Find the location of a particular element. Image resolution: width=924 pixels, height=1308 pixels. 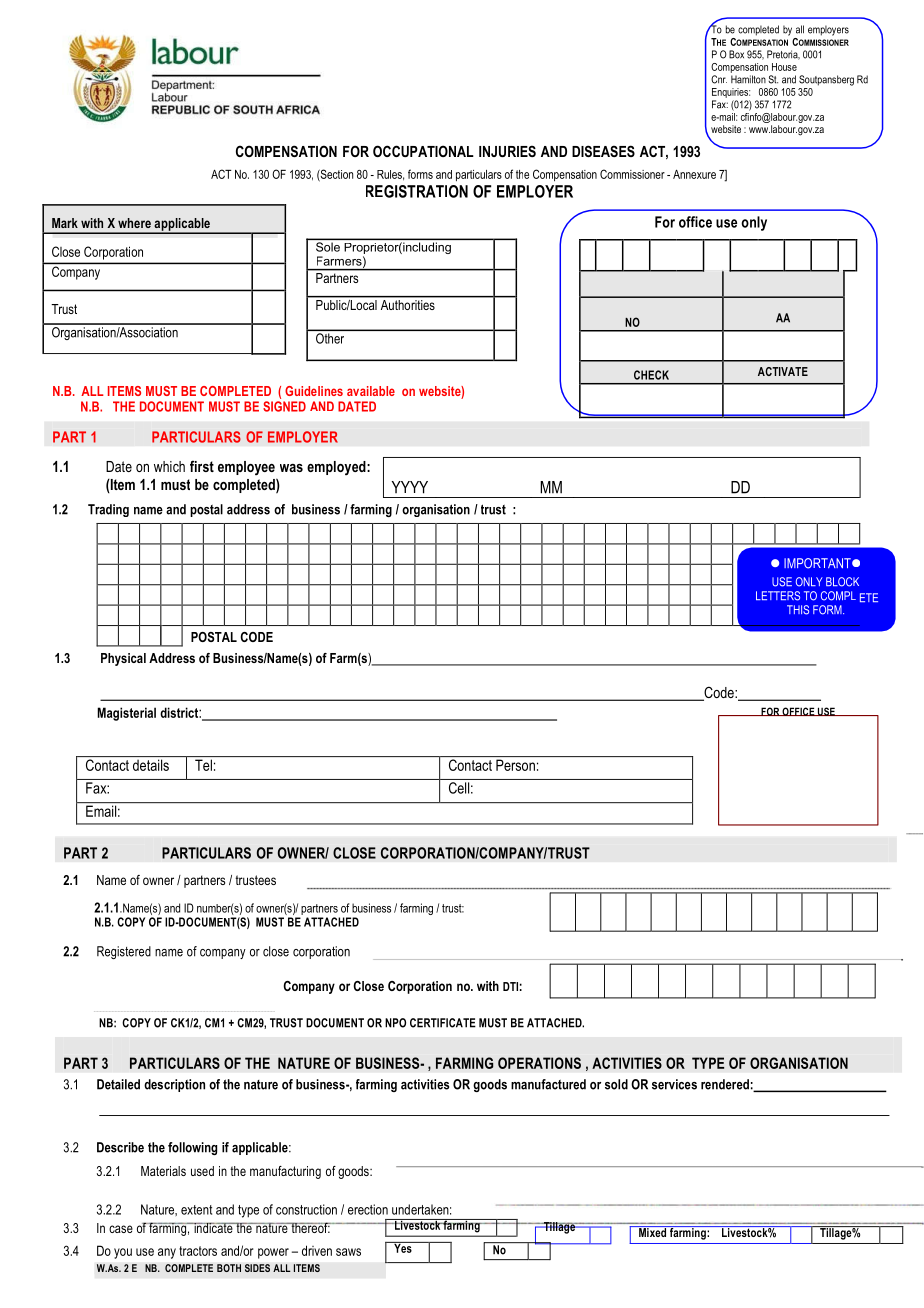

CERTIFICATE is located at coordinates (443, 1023).
